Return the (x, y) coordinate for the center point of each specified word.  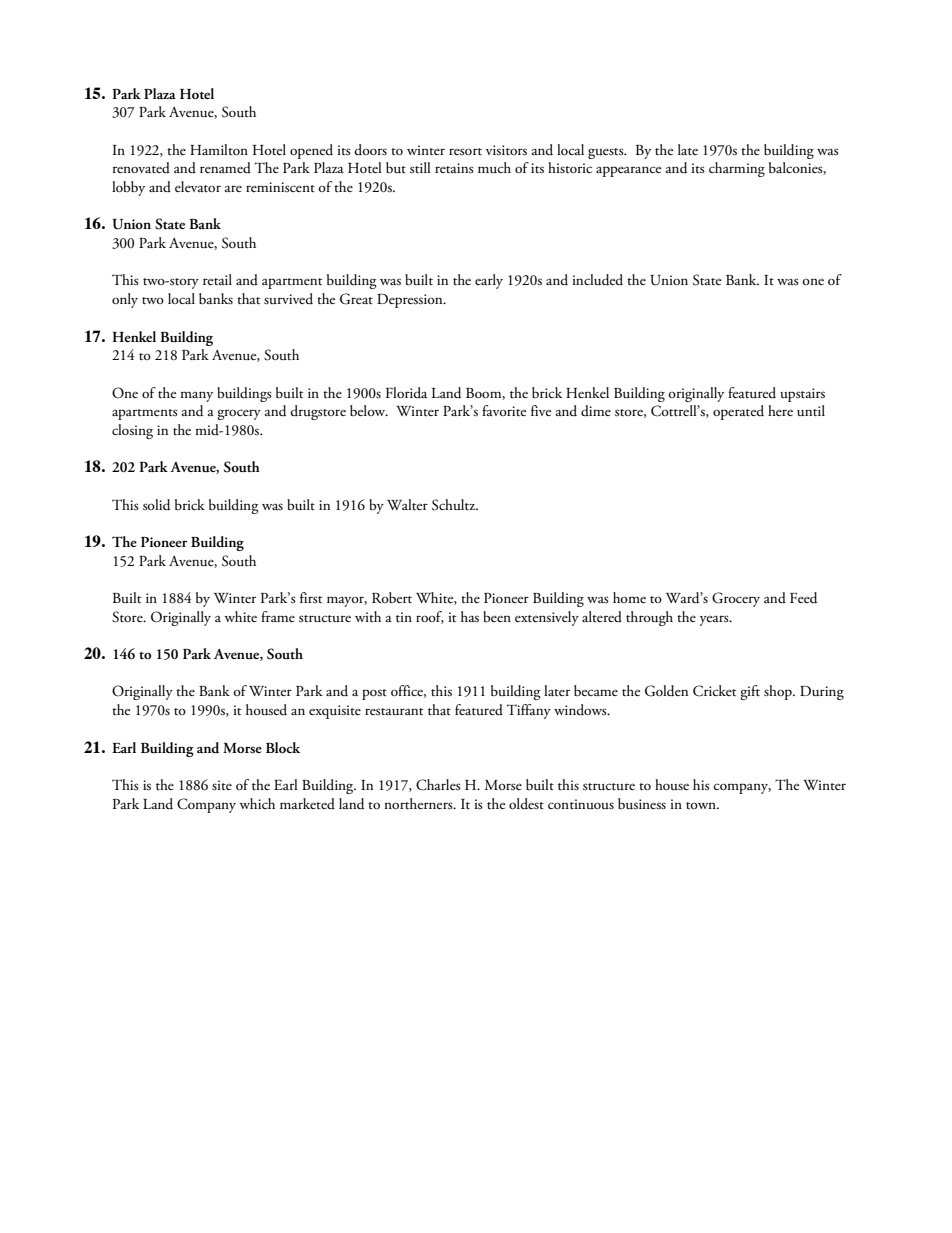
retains (454, 168)
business (642, 804)
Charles (438, 785)
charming (737, 169)
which (257, 803)
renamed (225, 168)
